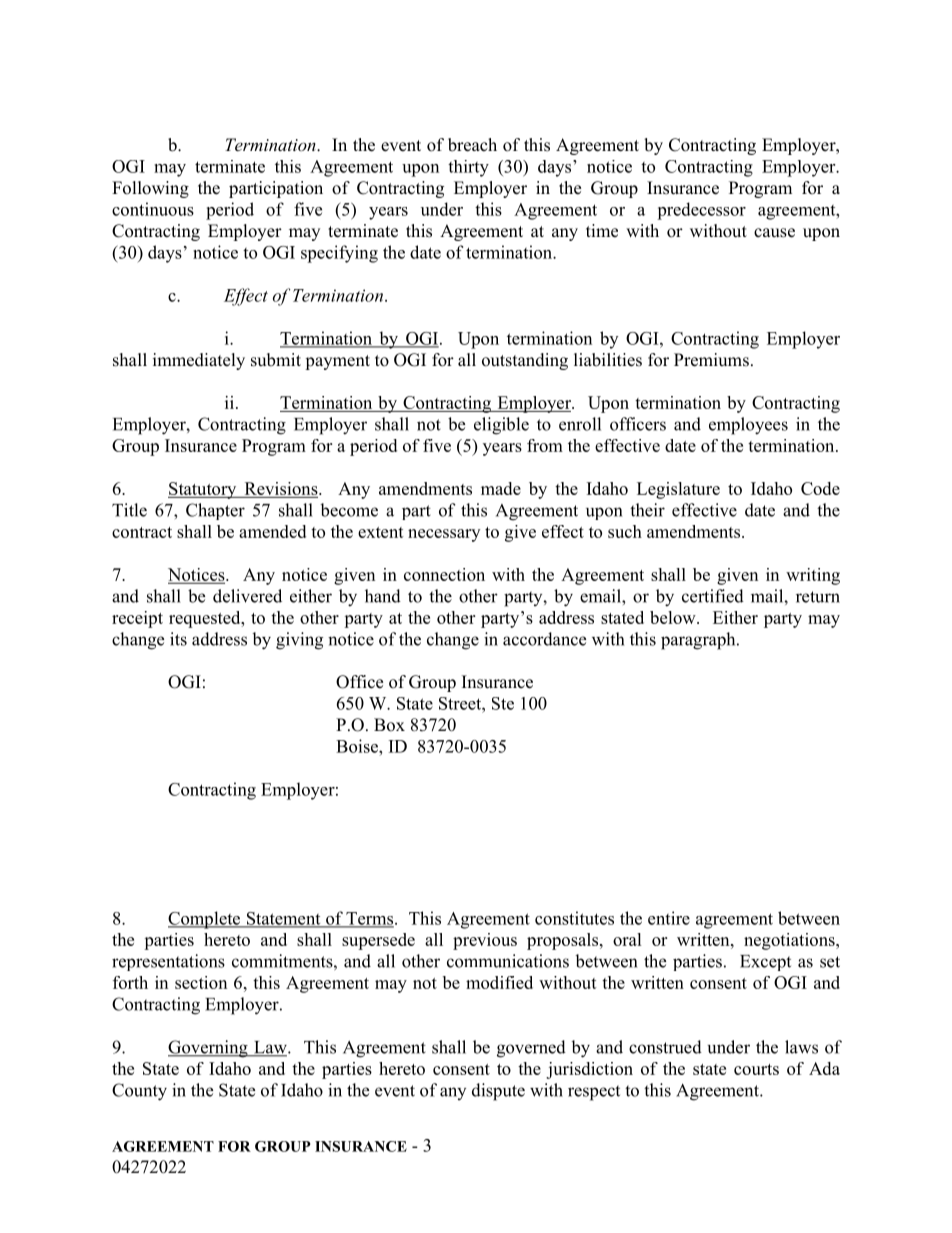  I want to click on predecessor, so click(701, 211).
